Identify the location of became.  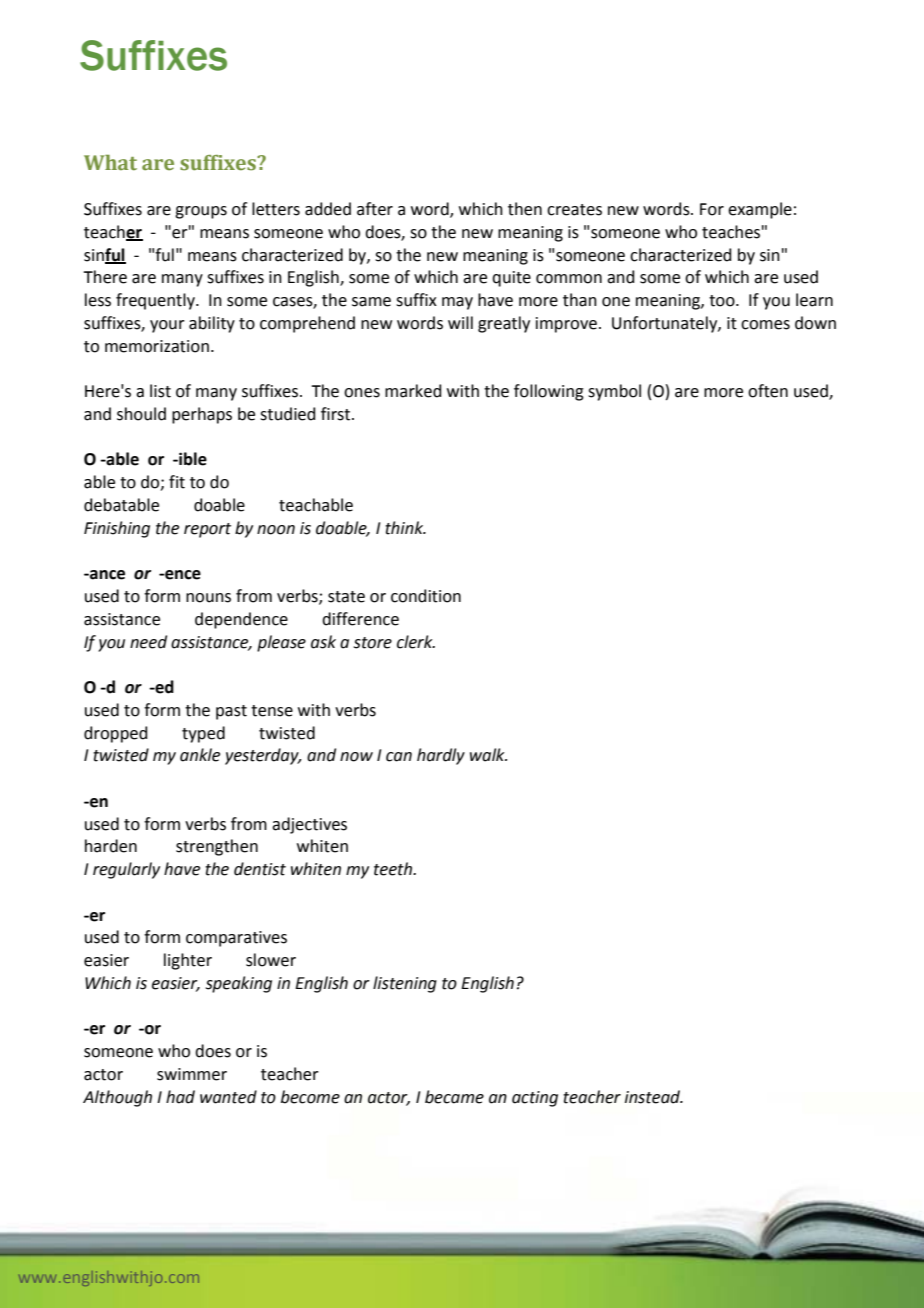
(454, 1097).
